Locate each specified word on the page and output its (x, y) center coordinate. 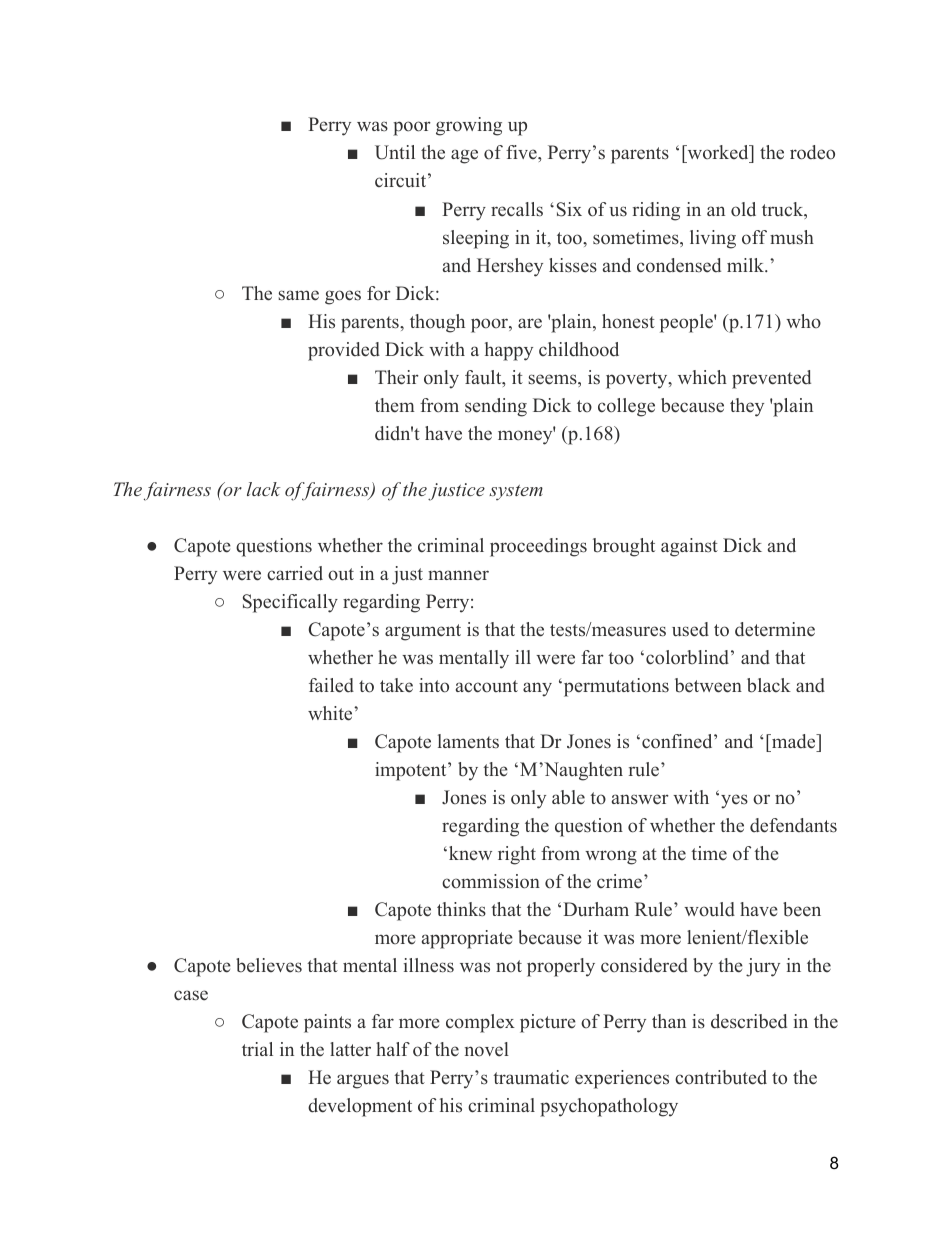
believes (269, 965)
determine (775, 629)
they (747, 407)
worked (718, 154)
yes (734, 801)
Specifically (290, 603)
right (517, 855)
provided (344, 351)
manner (458, 575)
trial (257, 1049)
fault (484, 378)
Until (395, 152)
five (522, 152)
